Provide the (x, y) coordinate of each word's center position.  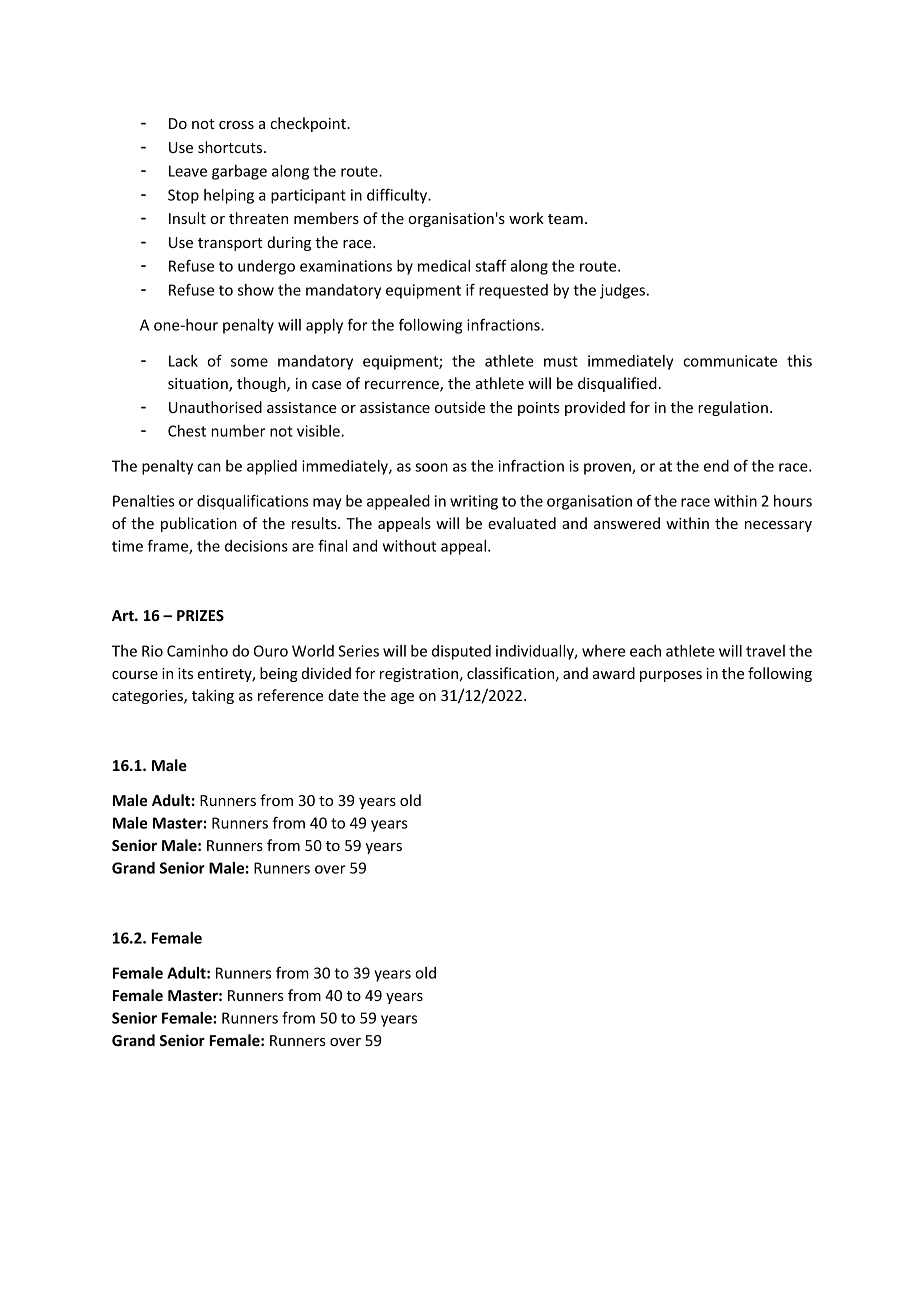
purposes (671, 676)
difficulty (398, 196)
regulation (733, 408)
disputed (461, 652)
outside (460, 407)
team (565, 219)
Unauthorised (215, 407)
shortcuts (231, 147)
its (185, 673)
